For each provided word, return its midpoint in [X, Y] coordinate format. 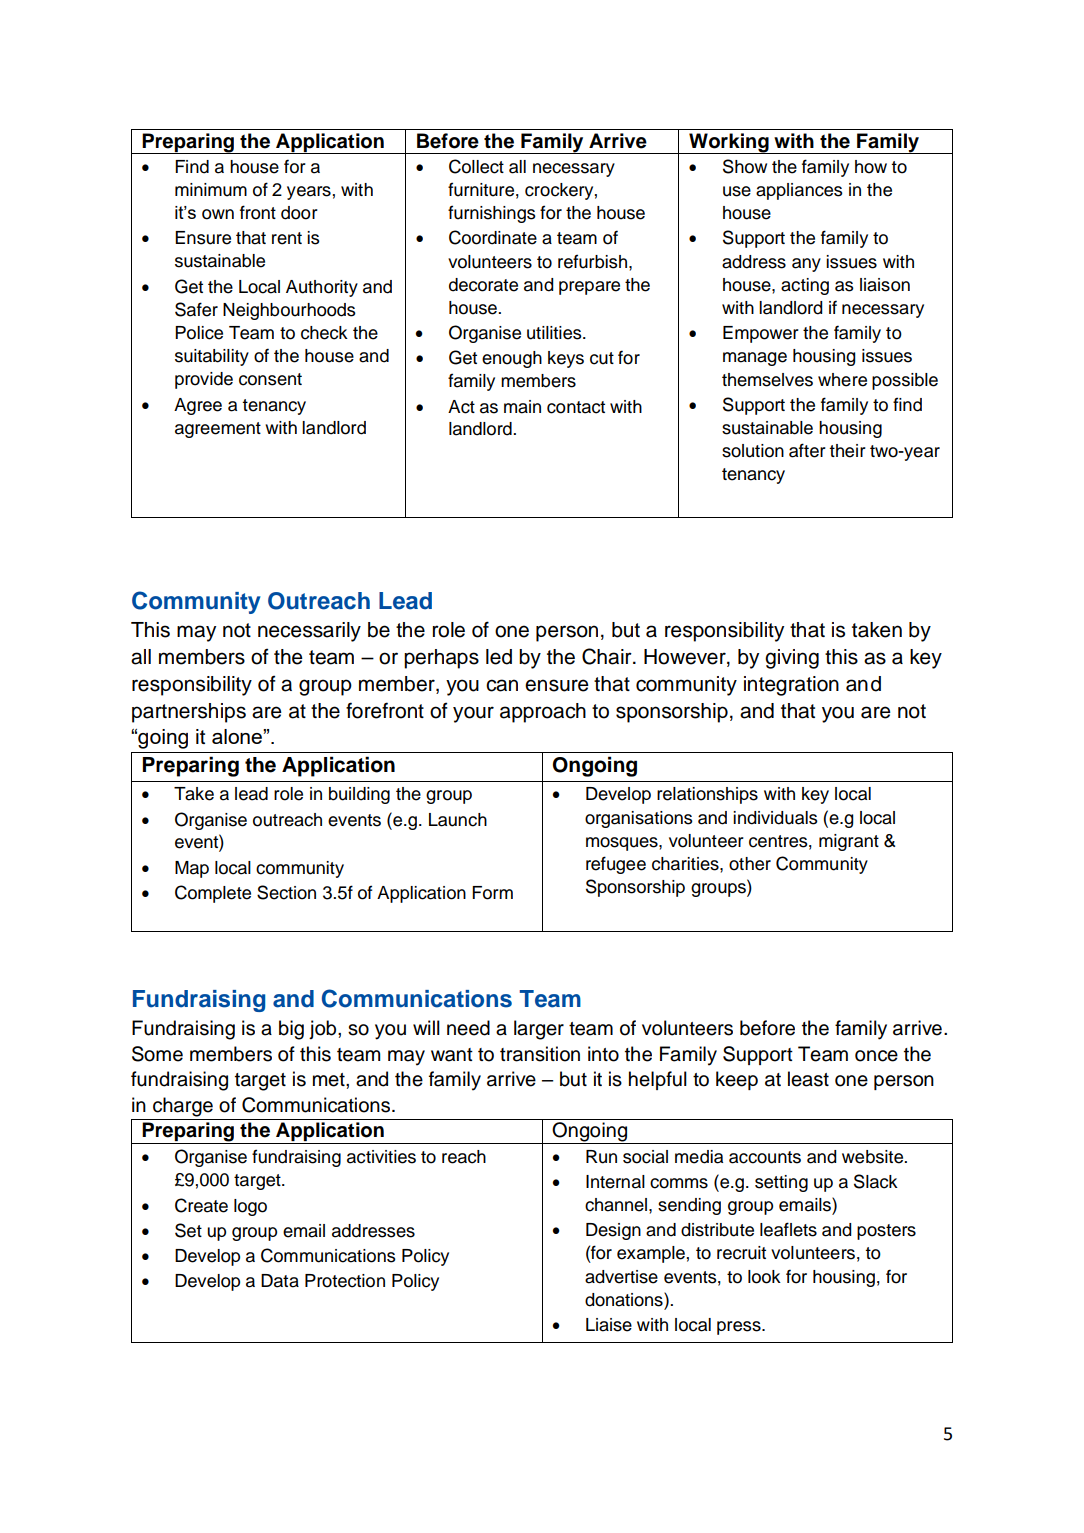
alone [238, 736]
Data [280, 1281]
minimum [211, 190]
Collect [476, 166]
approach [543, 713]
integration [791, 686]
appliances [799, 191]
